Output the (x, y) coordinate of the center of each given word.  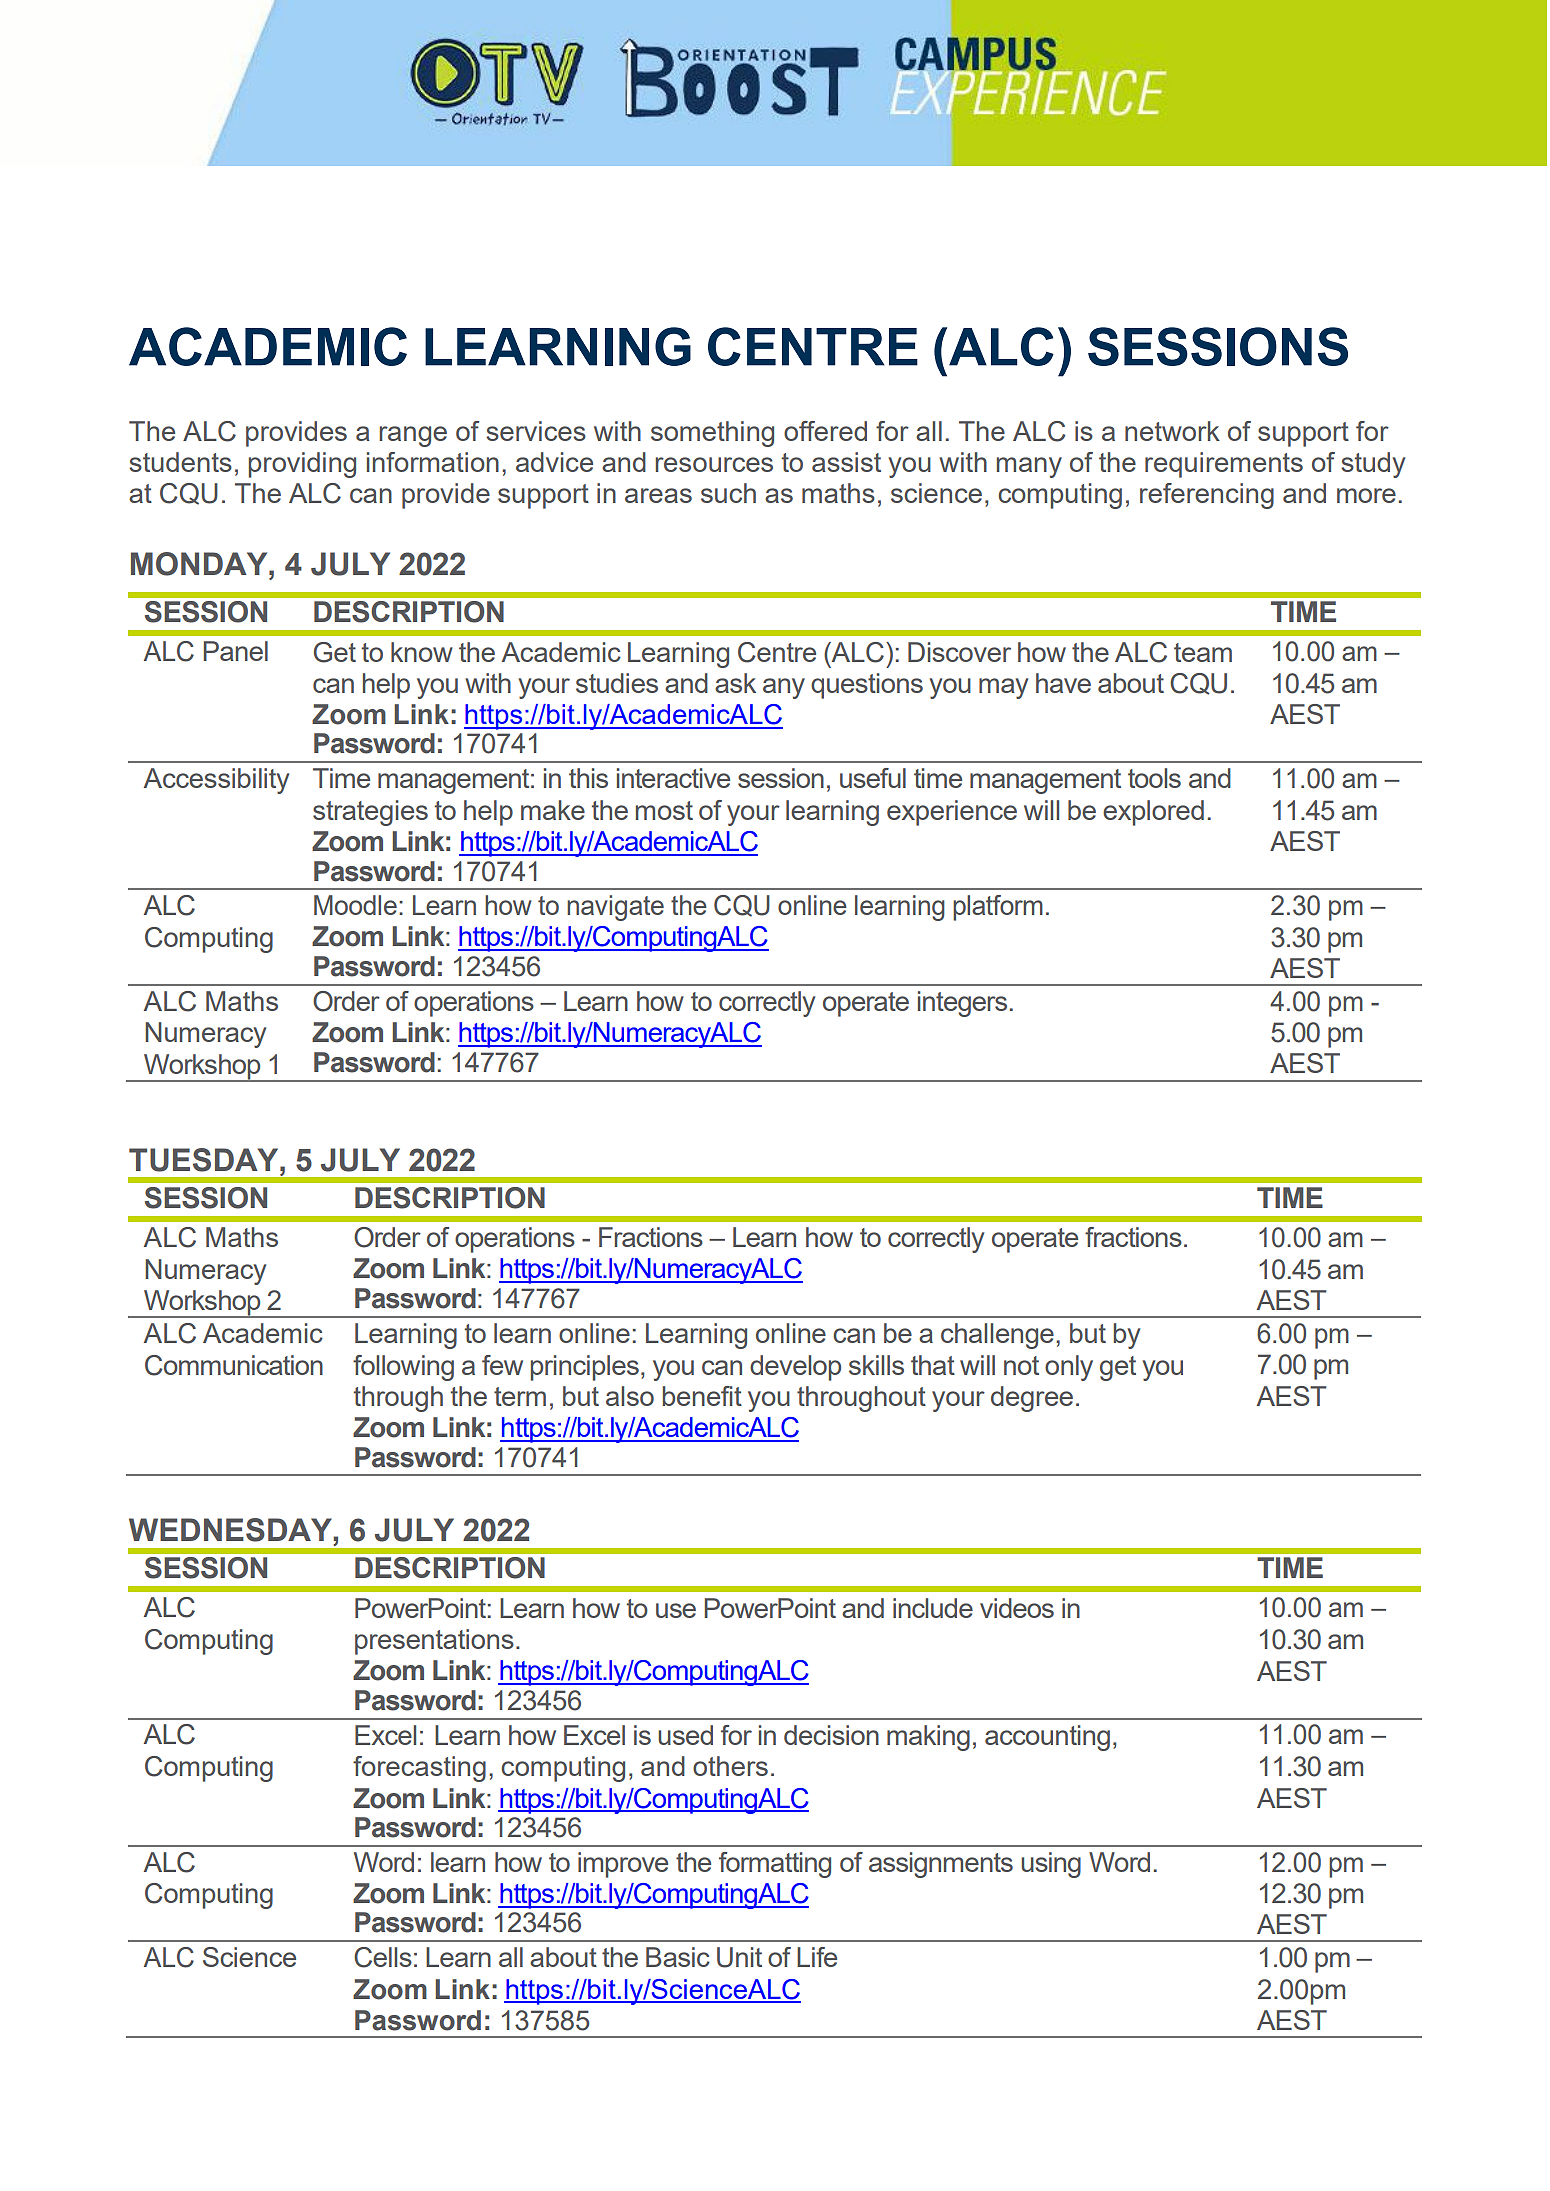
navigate (615, 908)
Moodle (355, 905)
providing (302, 465)
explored (1153, 813)
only (1069, 1368)
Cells (383, 1957)
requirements (1224, 465)
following (403, 1368)
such (728, 493)
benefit (702, 1396)
